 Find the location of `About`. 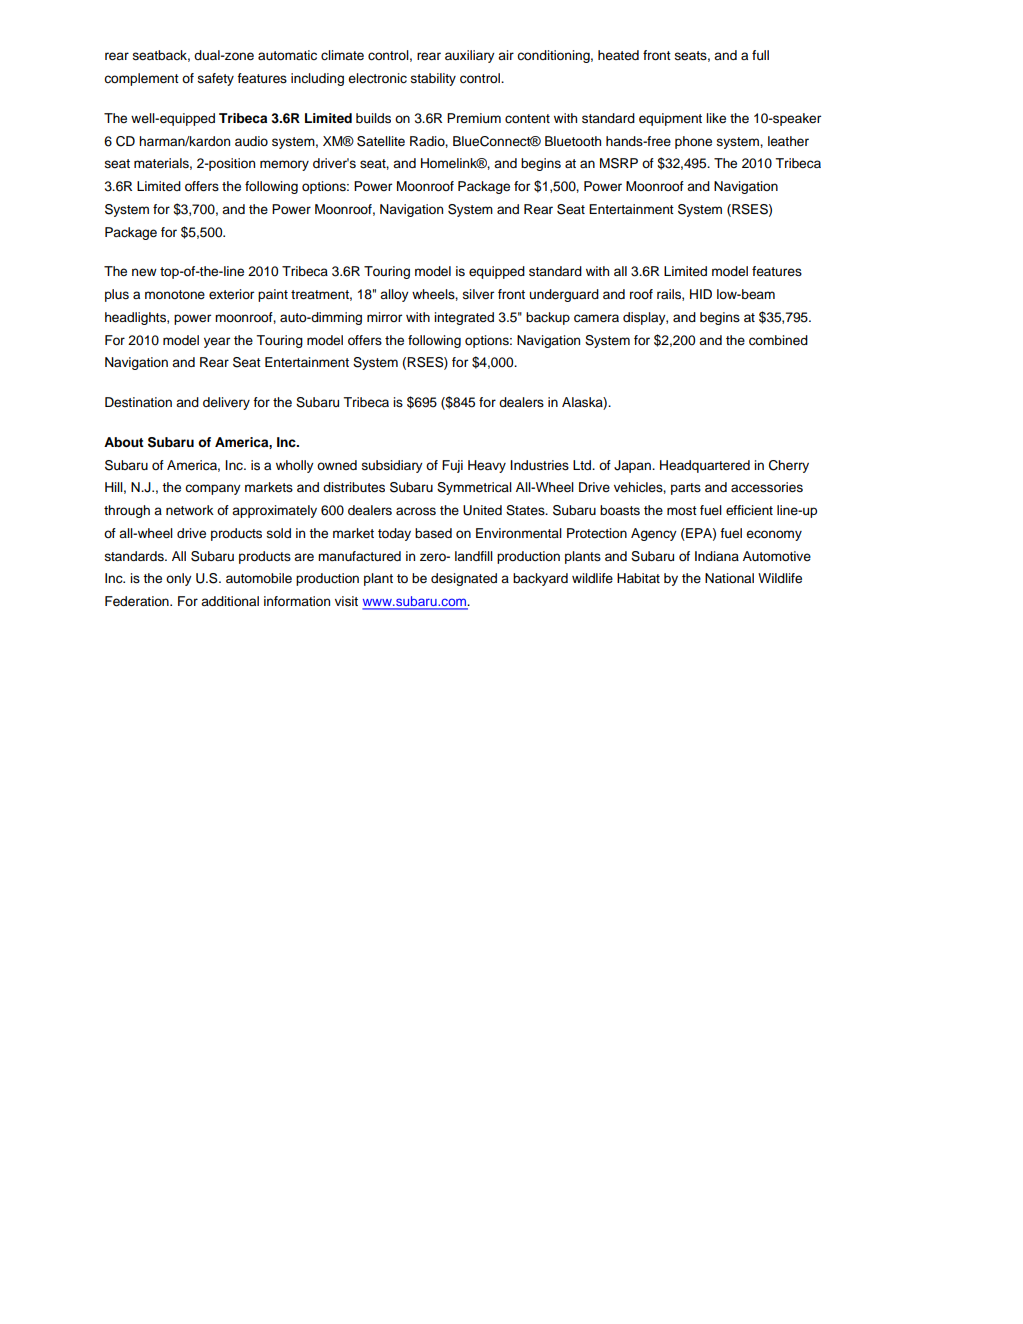

About is located at coordinates (124, 442).
